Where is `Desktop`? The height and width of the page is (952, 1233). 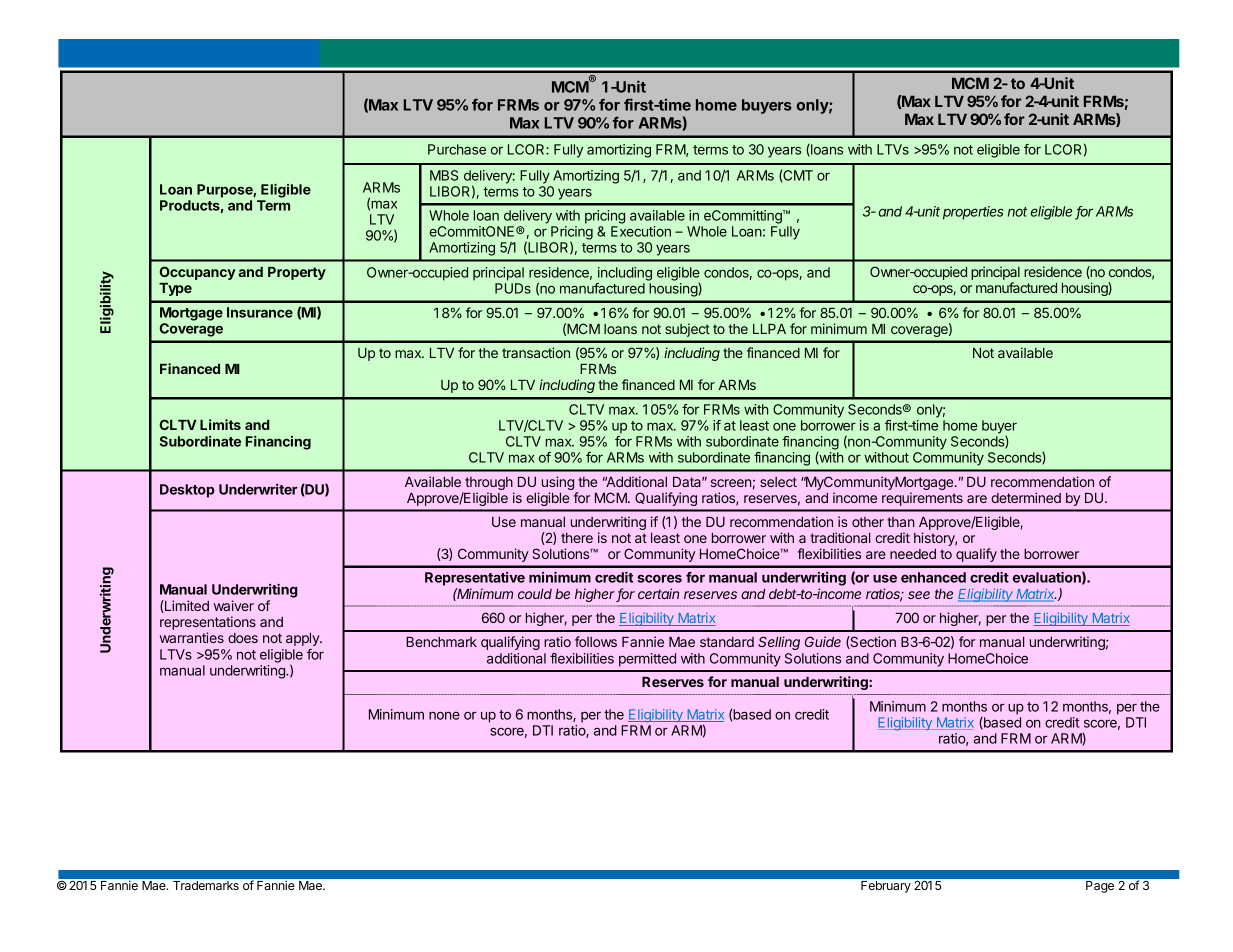
Desktop is located at coordinates (187, 491).
